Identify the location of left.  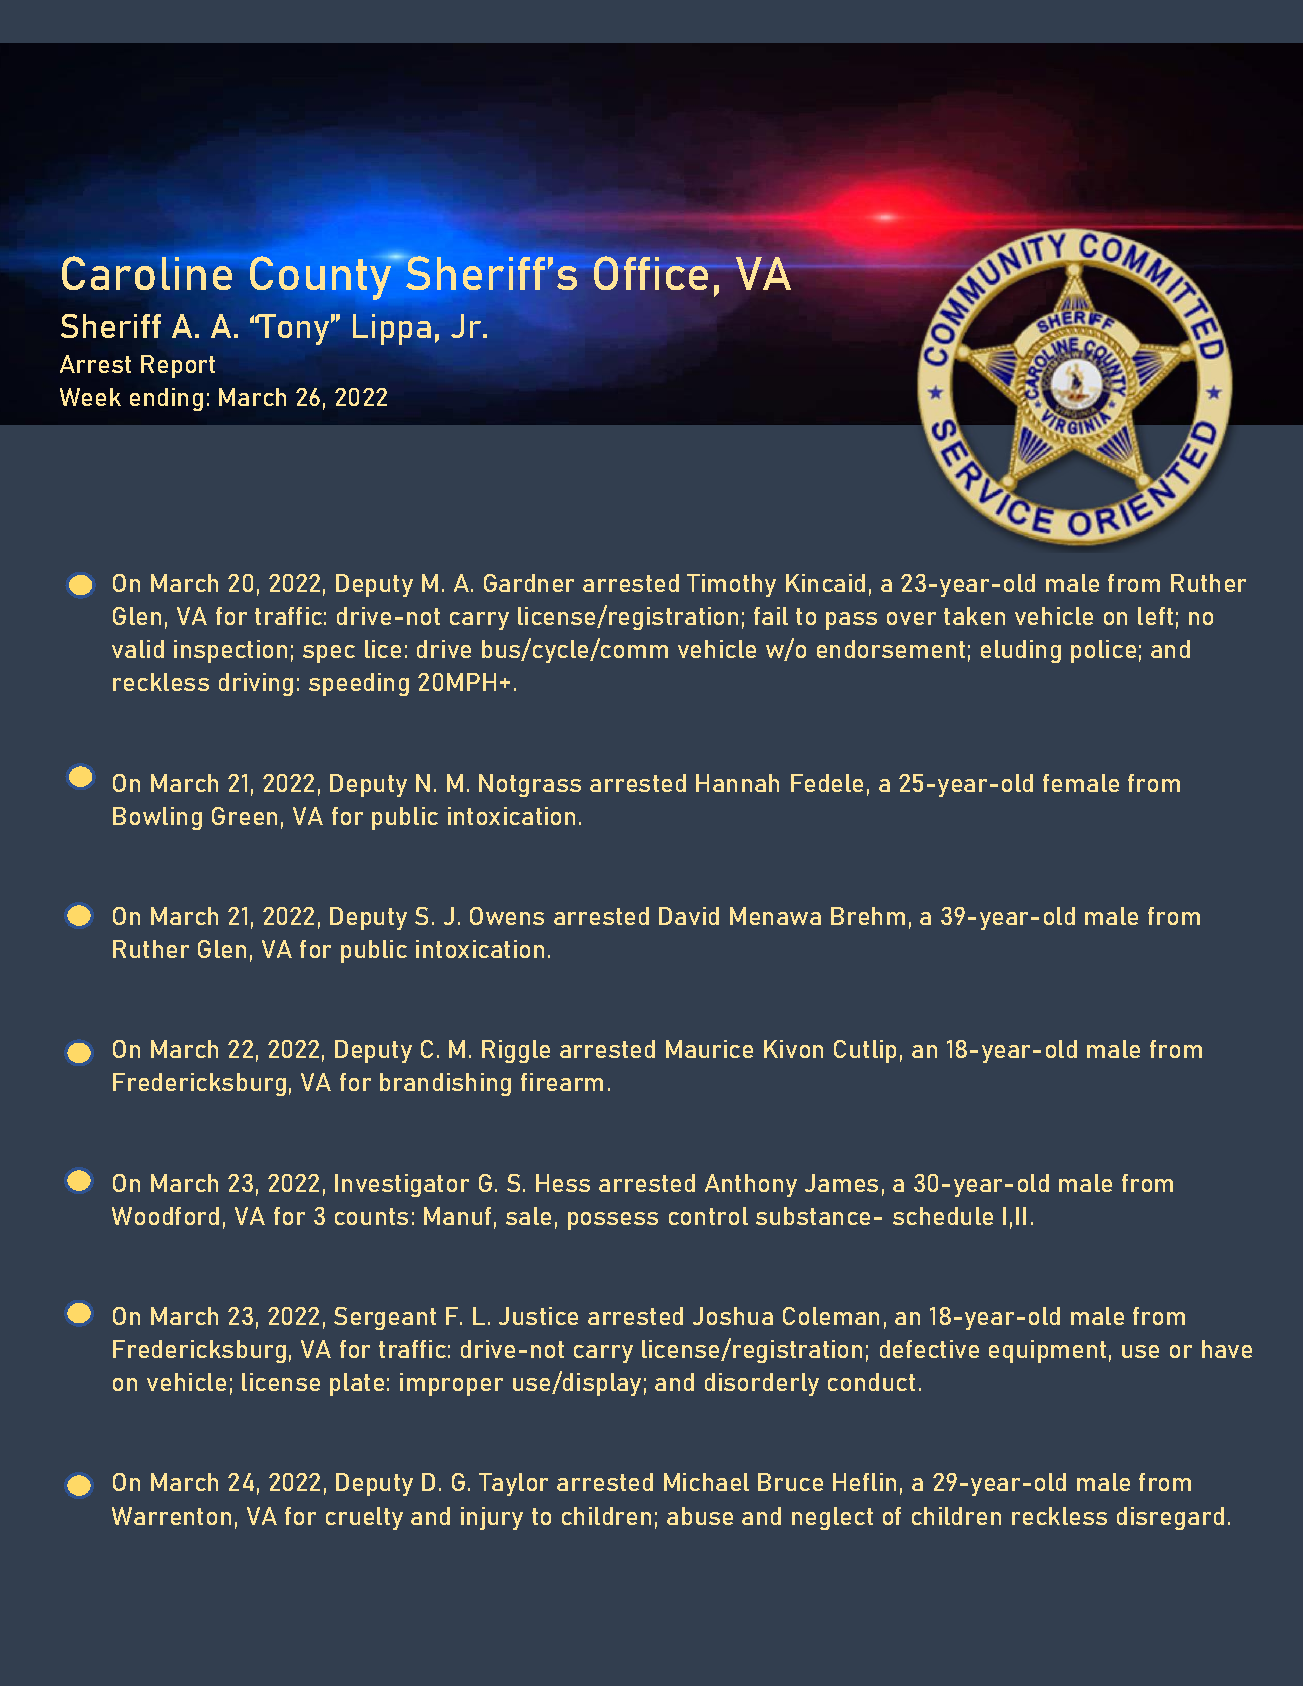
(1155, 616).
